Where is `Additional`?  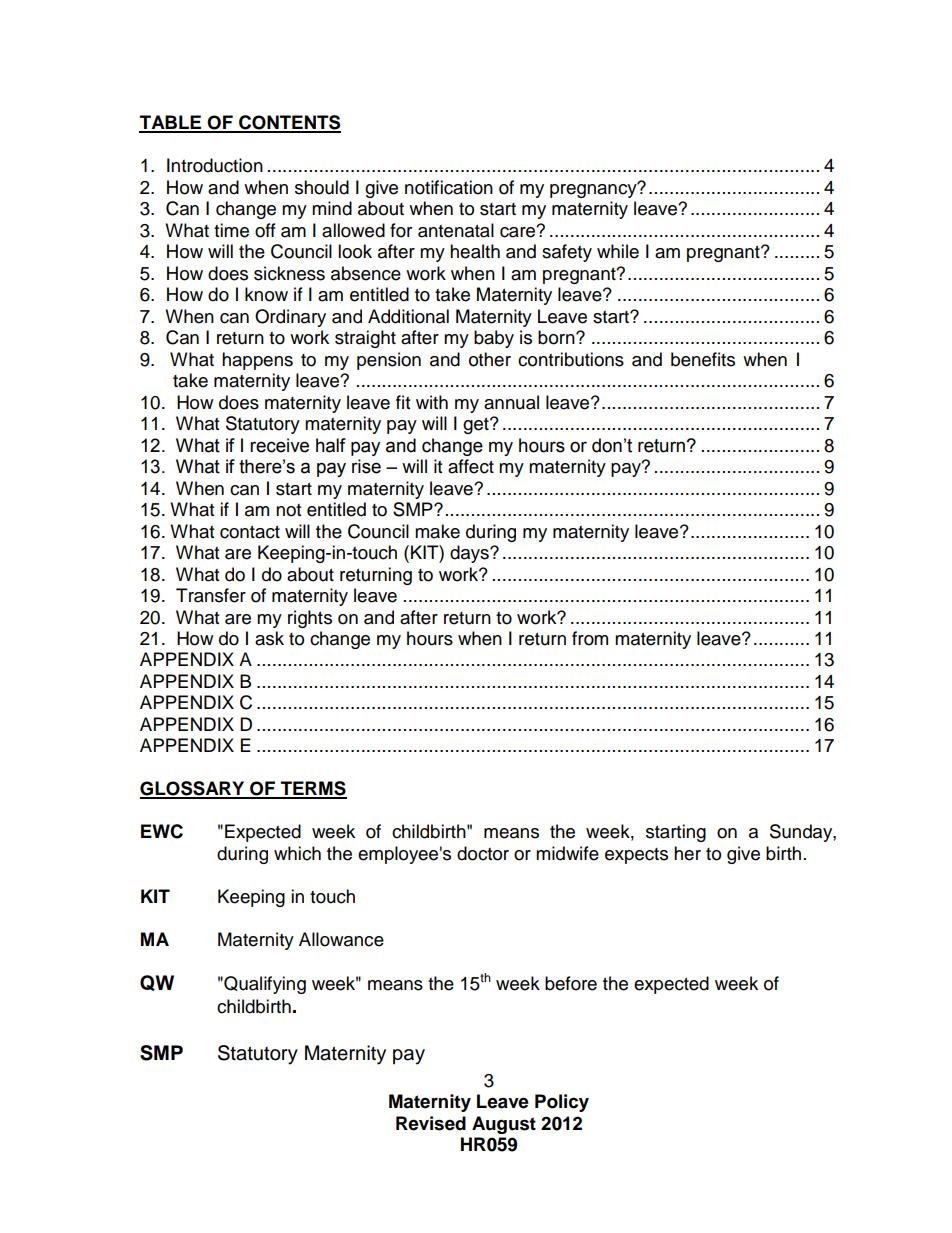 Additional is located at coordinates (408, 316).
